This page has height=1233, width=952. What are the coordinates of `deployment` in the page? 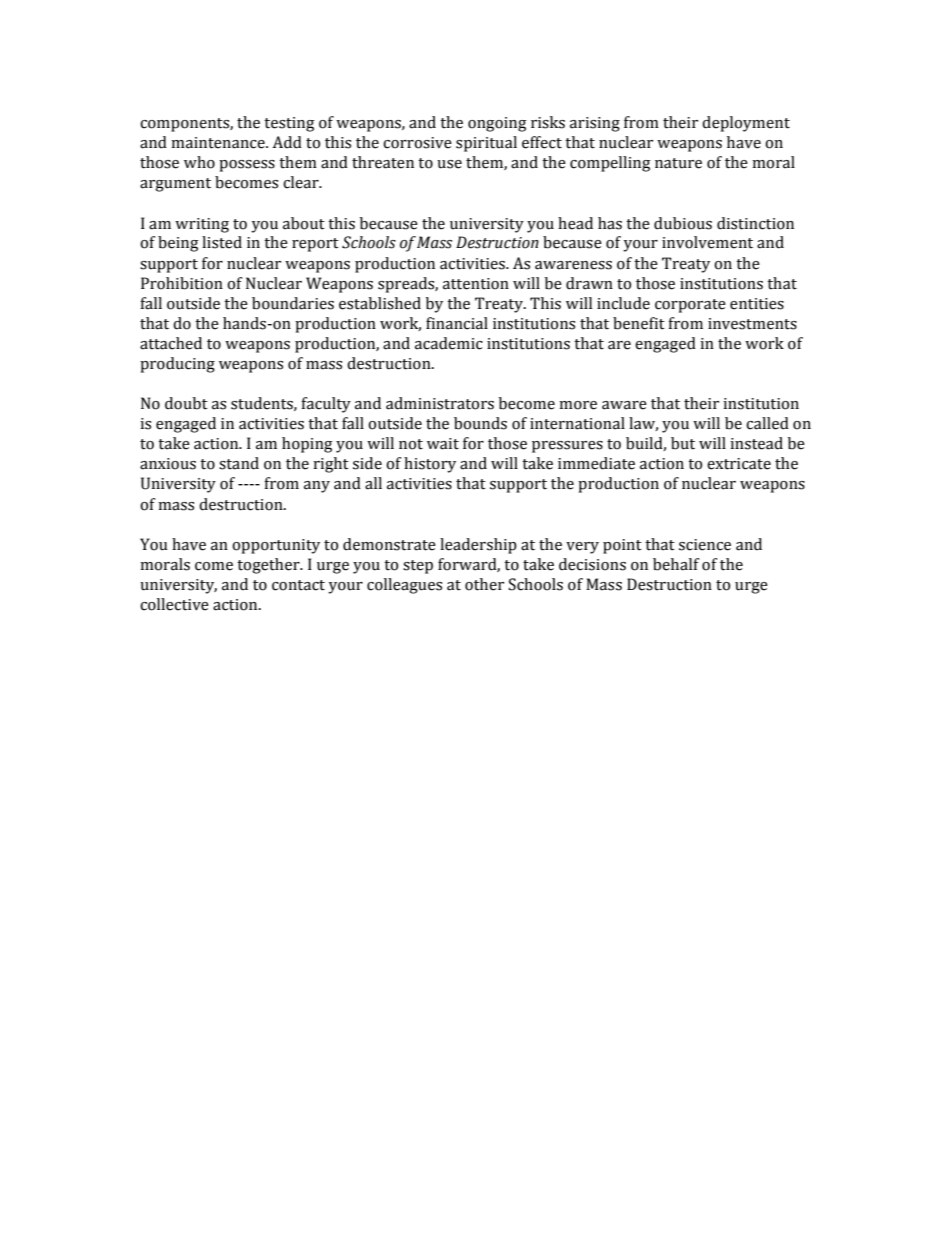 It's located at (746, 124).
